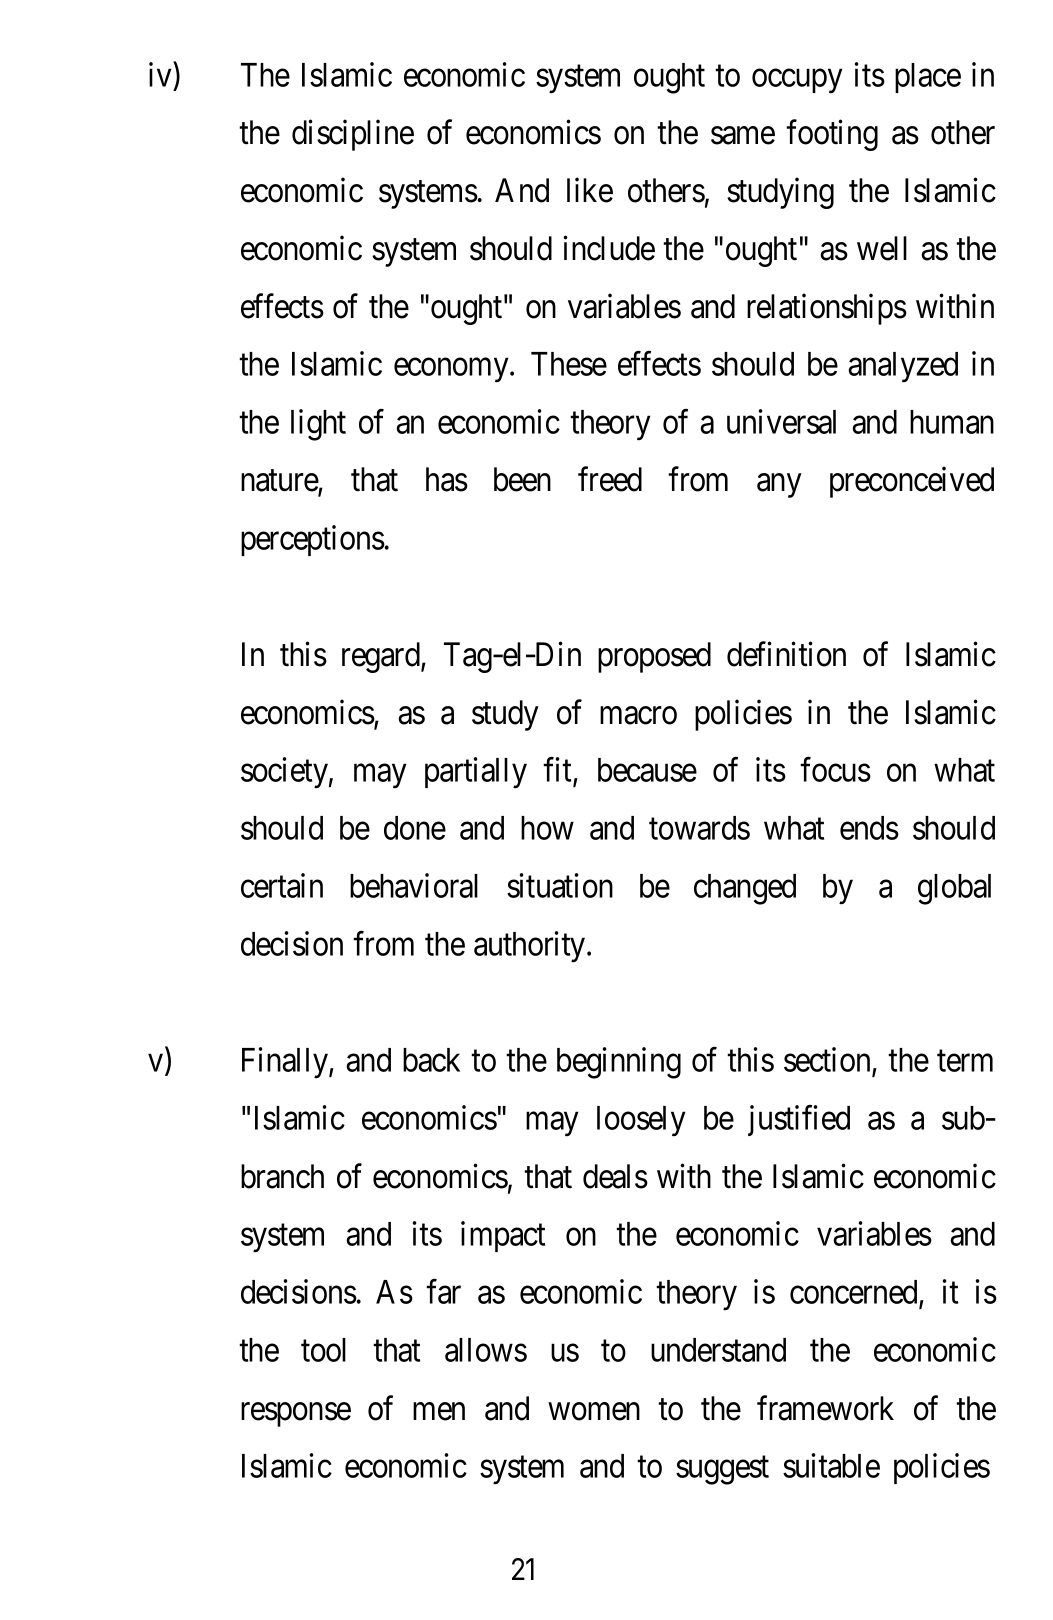 Image resolution: width=1053 pixels, height=1620 pixels. Describe the element at coordinates (353, 135) in the screenshot. I see `discipline` at that location.
